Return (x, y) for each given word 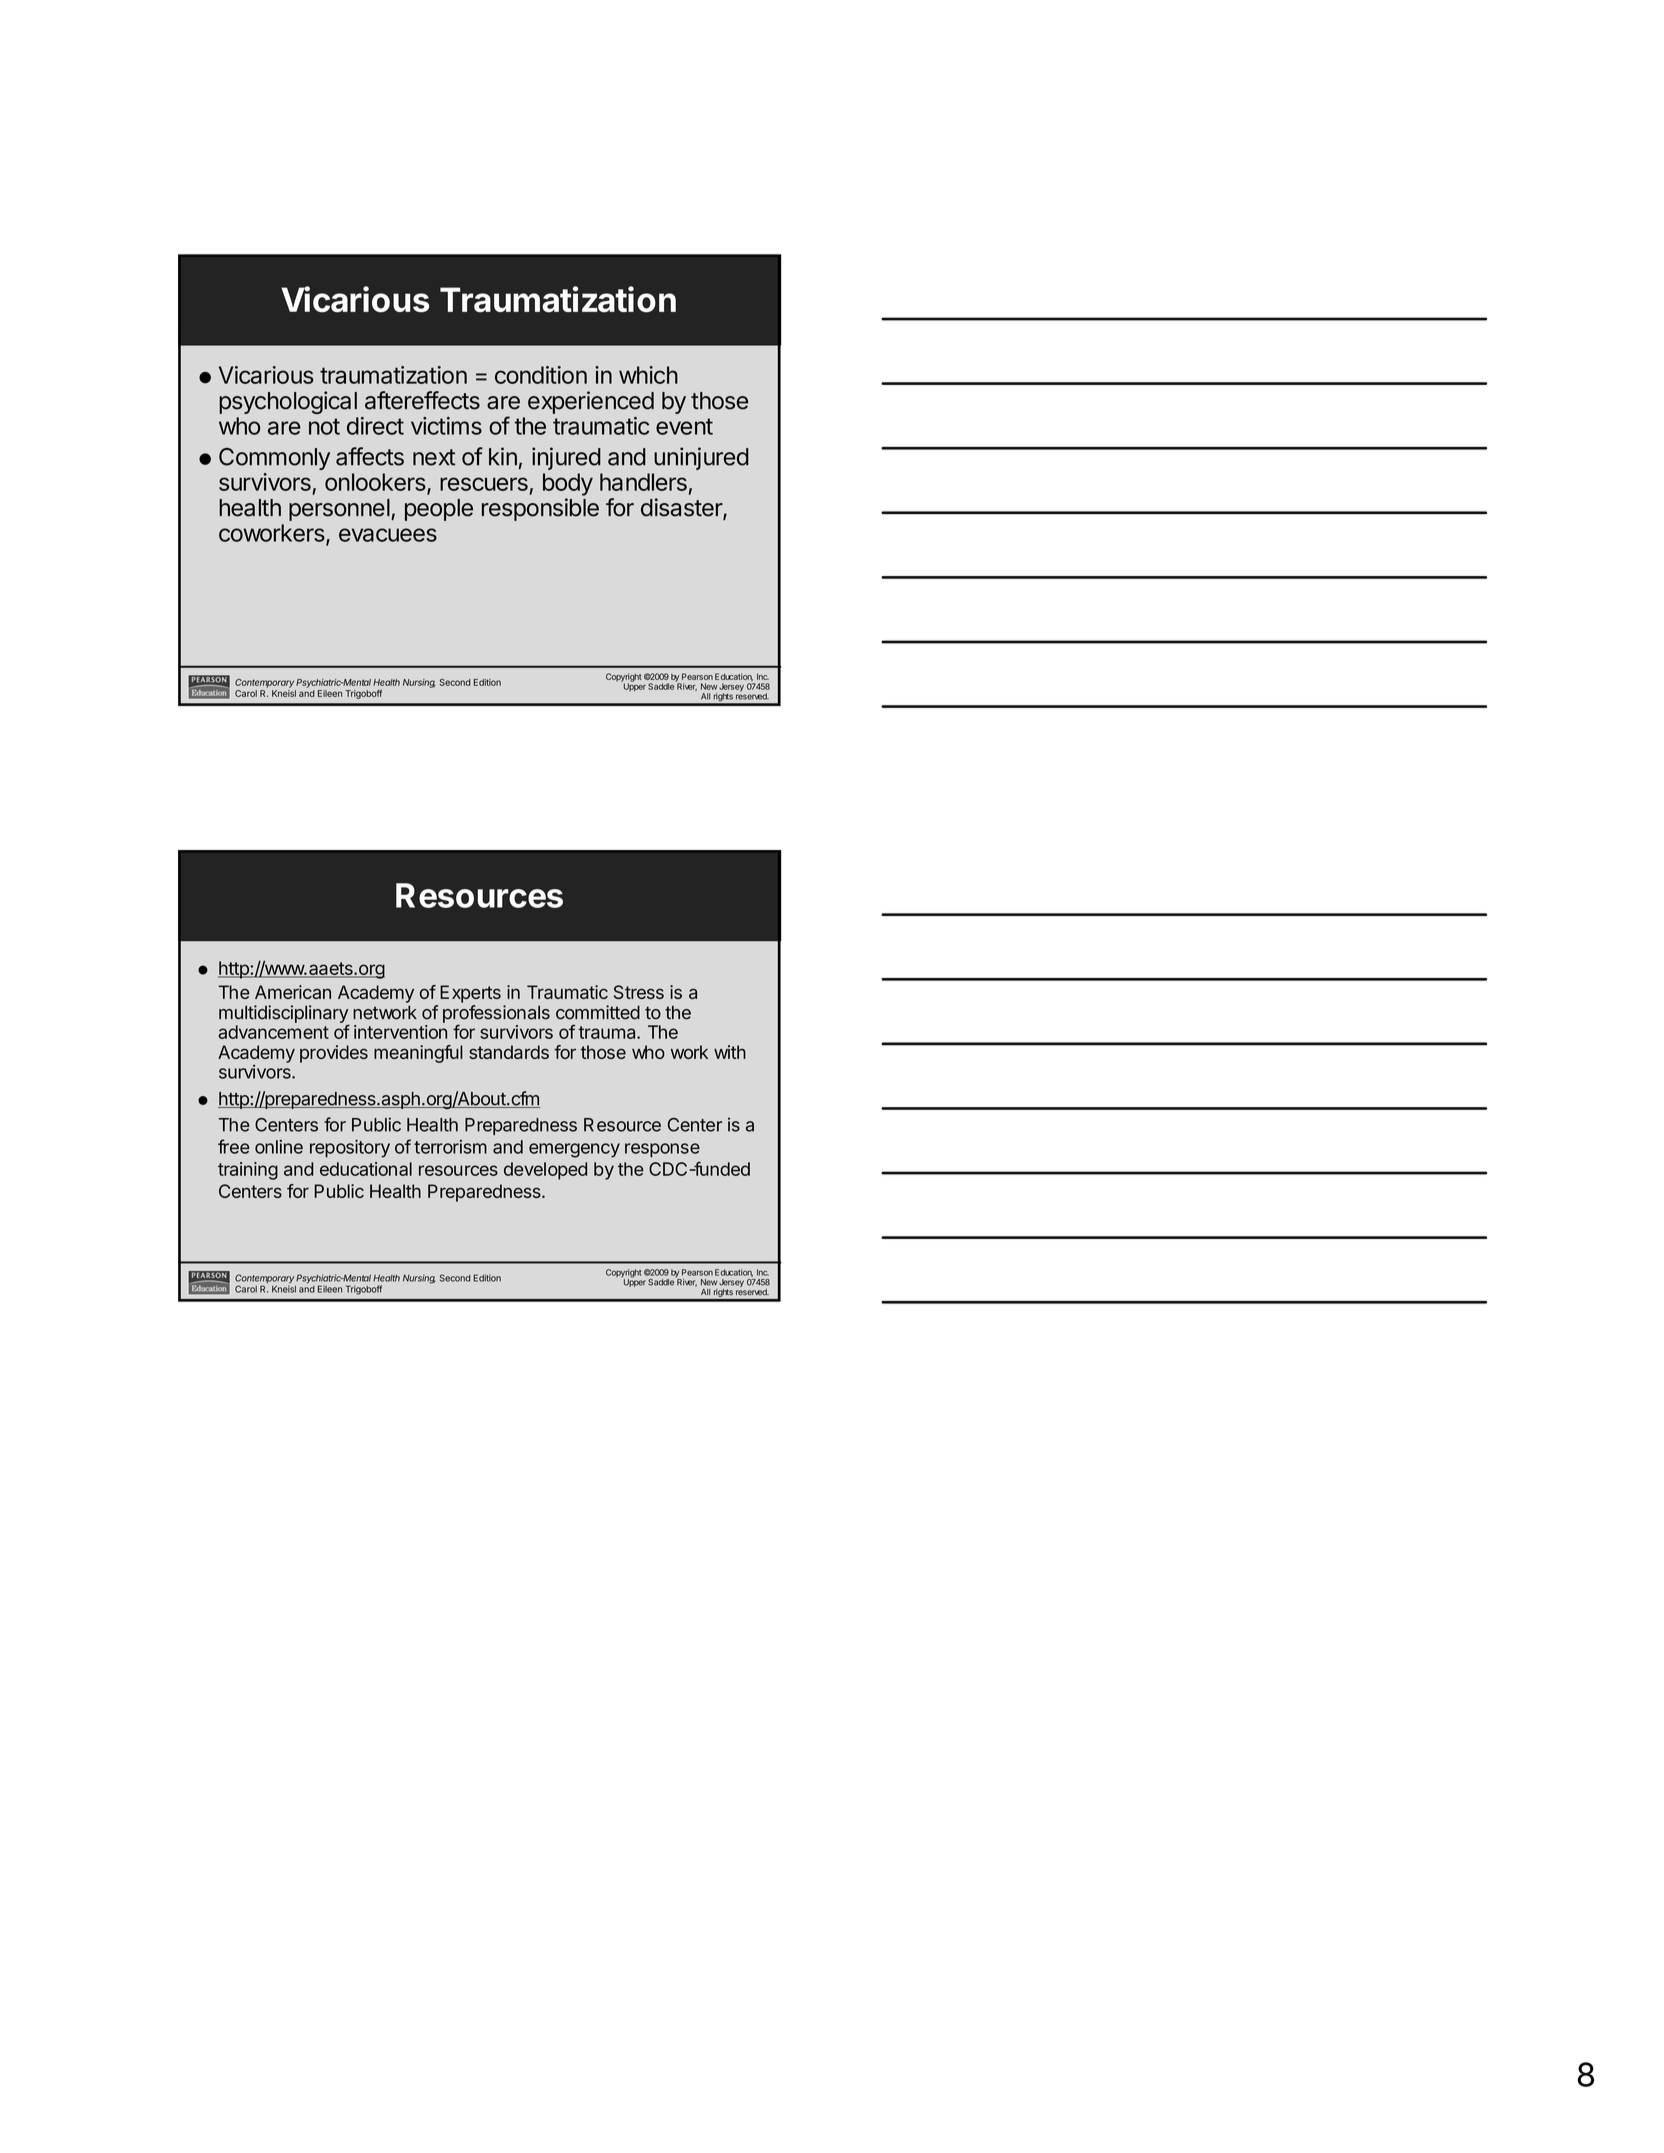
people (439, 510)
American (293, 992)
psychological (288, 402)
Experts (470, 994)
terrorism (450, 1147)
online (279, 1147)
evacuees (388, 535)
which (648, 375)
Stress (639, 992)
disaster (682, 508)
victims (446, 426)
